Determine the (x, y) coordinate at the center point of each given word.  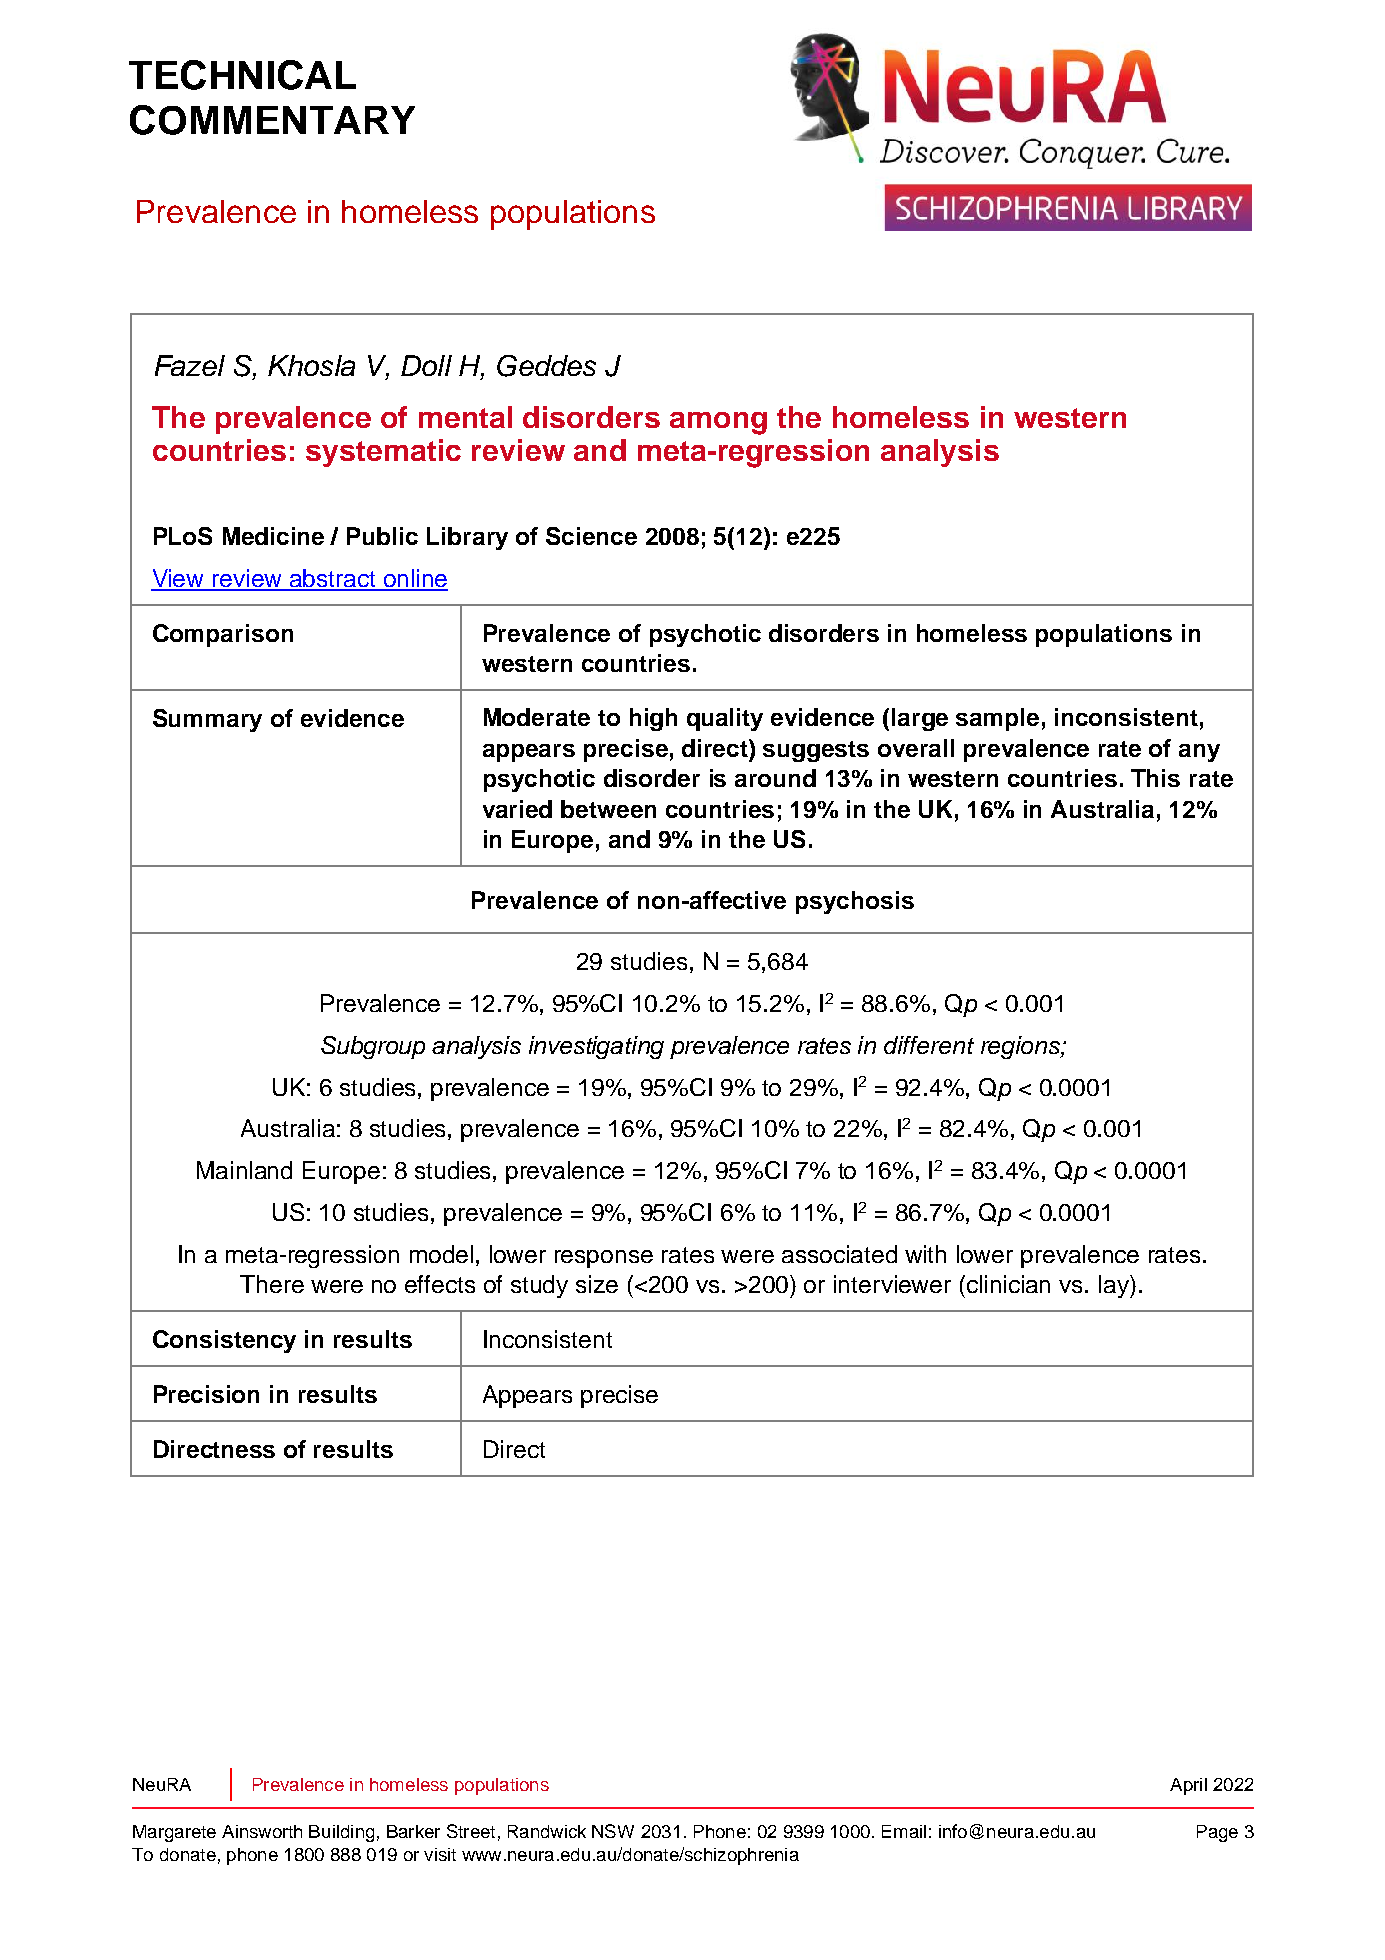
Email (904, 1831)
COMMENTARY (272, 120)
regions (1021, 1047)
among (718, 423)
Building (341, 1833)
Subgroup (373, 1047)
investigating (596, 1047)
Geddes (546, 366)
